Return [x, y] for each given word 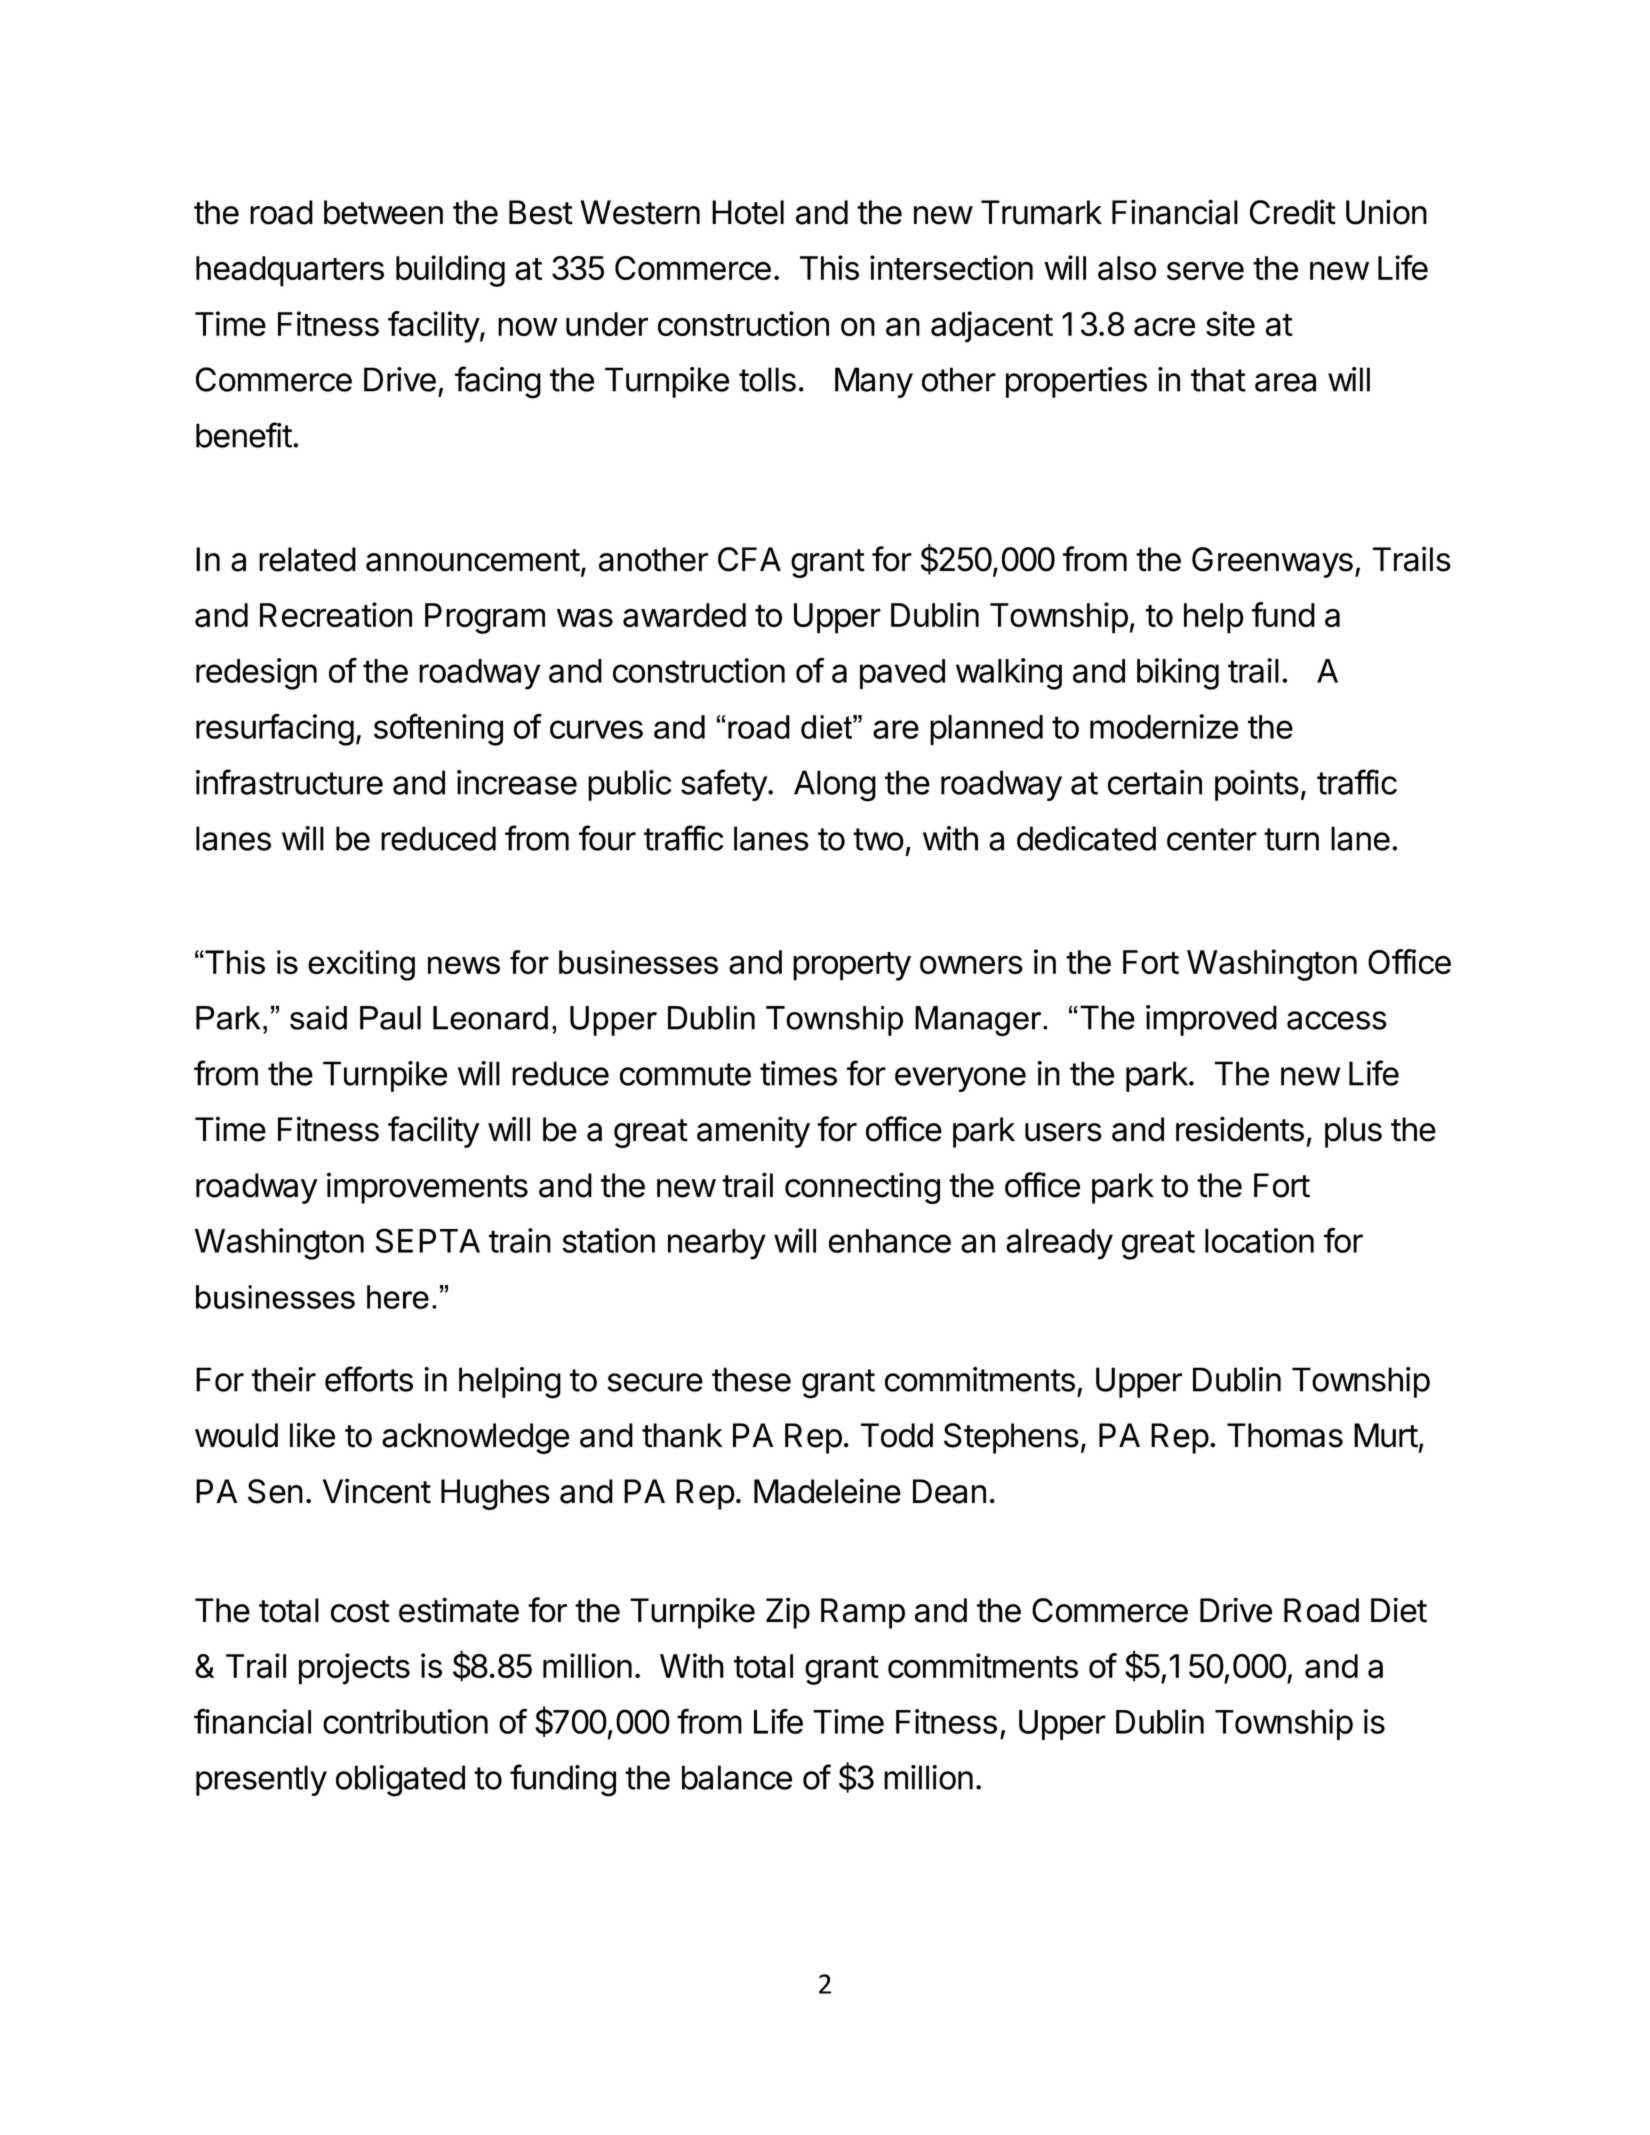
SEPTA [428, 1240]
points [1257, 785]
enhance [890, 1241]
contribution [405, 1721]
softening [438, 730]
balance [737, 1777]
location [1259, 1240]
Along [835, 786]
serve [1205, 270]
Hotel [748, 212]
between [383, 212]
